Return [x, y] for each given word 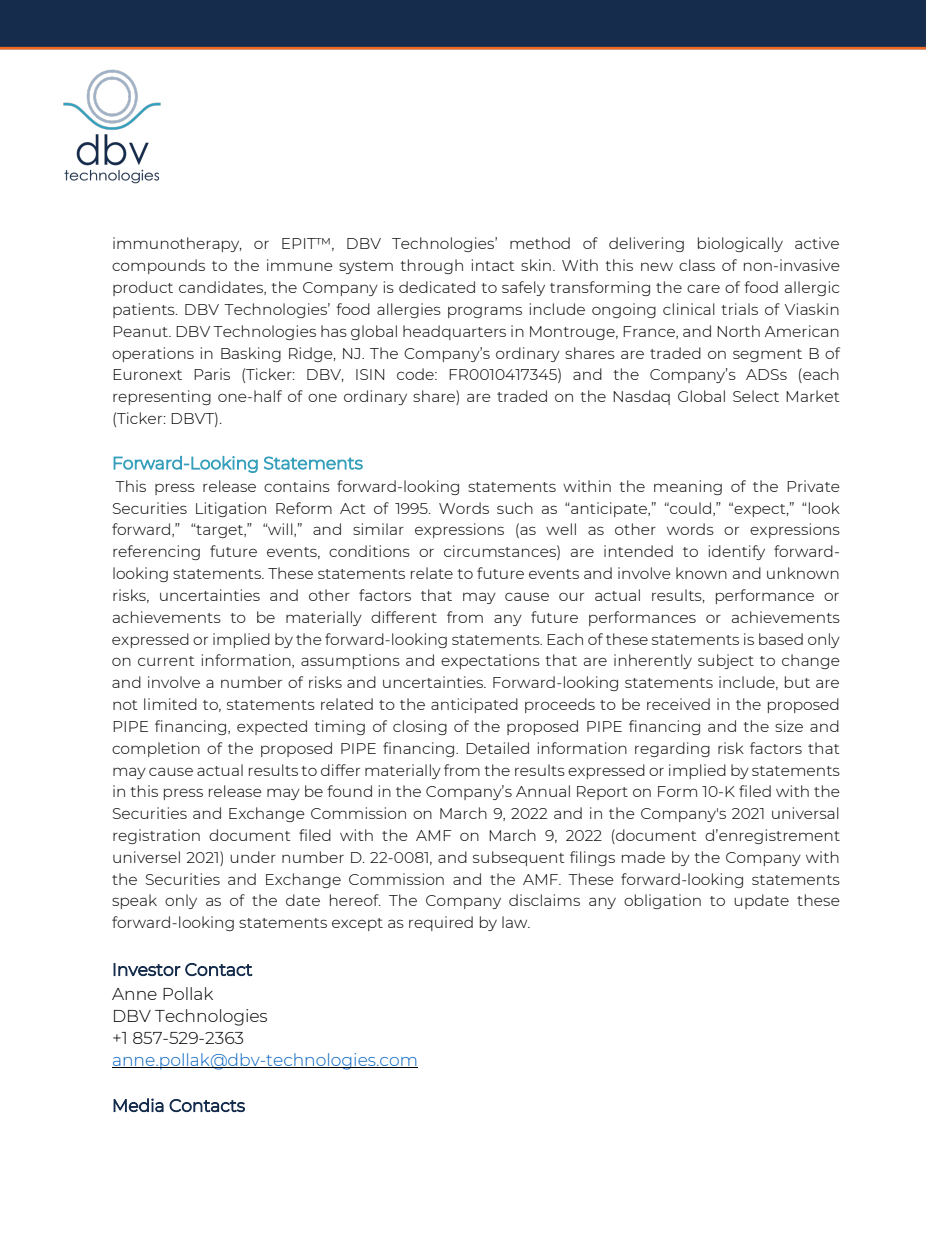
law [516, 922]
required [441, 923]
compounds [158, 266]
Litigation [231, 509]
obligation [662, 901]
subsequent [519, 858]
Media [138, 1105]
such [515, 508]
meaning [688, 487]
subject [726, 661]
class [697, 265]
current [166, 661]
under [253, 857]
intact [493, 265]
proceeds [560, 705]
